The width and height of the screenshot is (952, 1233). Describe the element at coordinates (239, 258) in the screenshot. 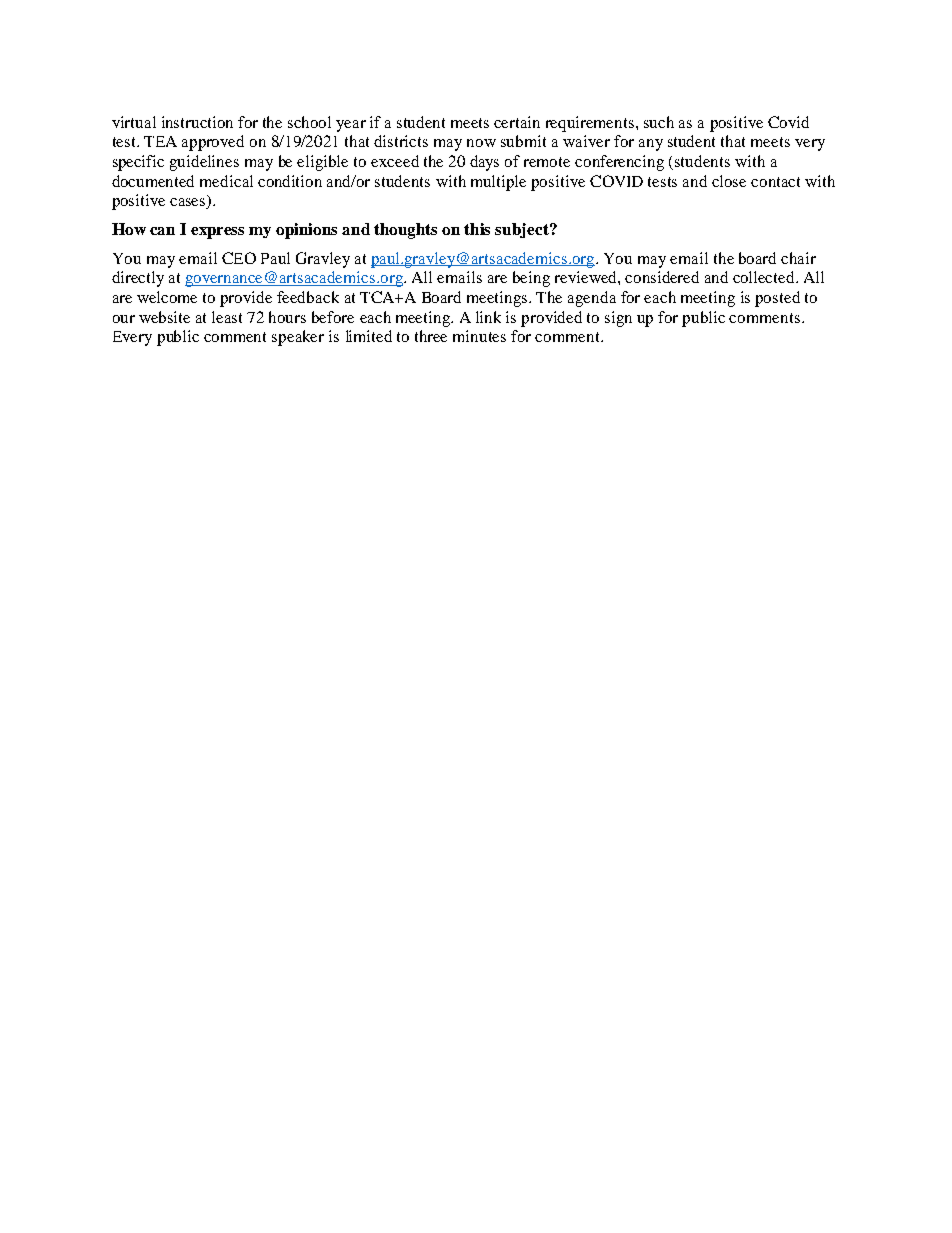

I see `CEO` at that location.
